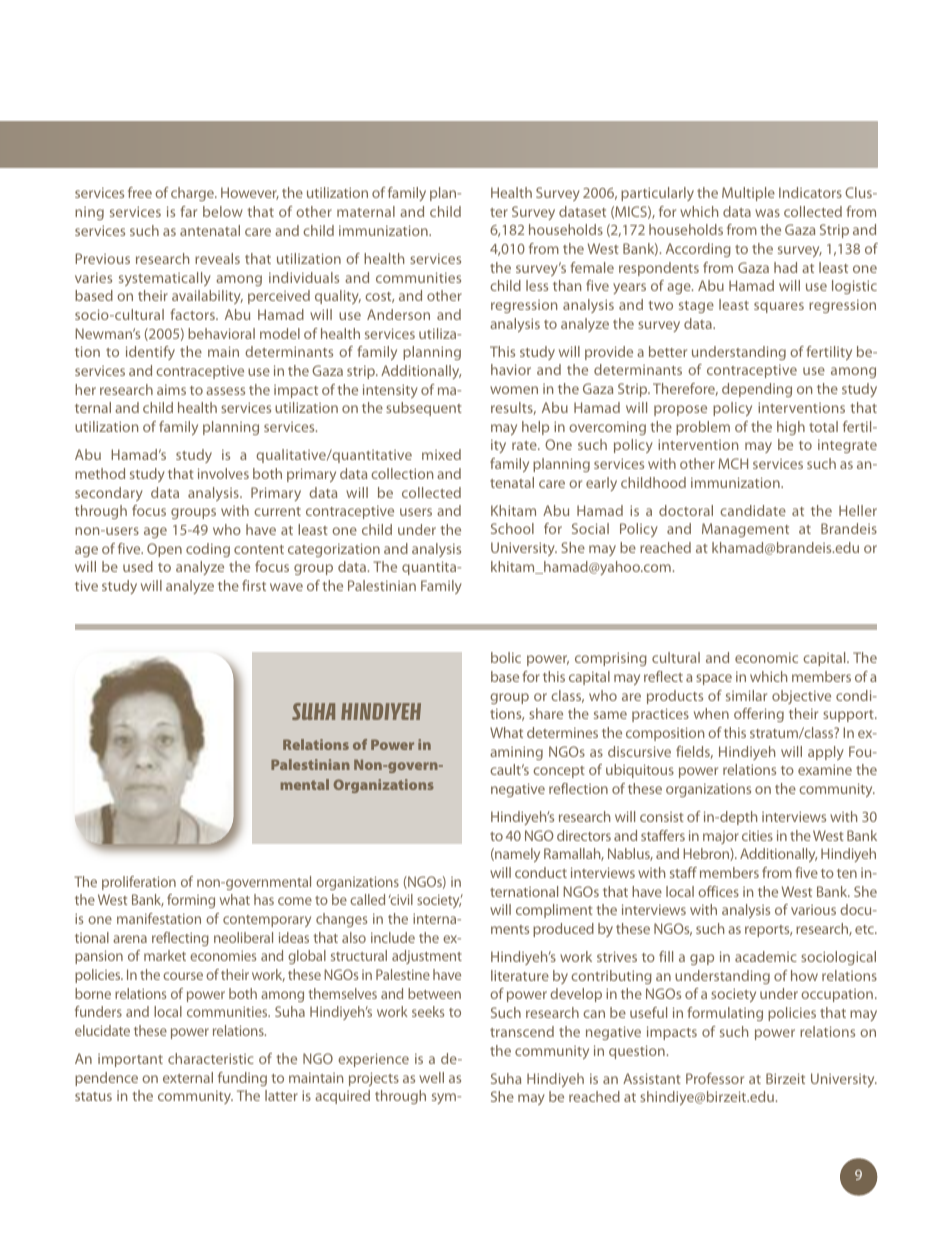 Image resolution: width=952 pixels, height=1233 pixels. I want to click on far, so click(189, 211).
